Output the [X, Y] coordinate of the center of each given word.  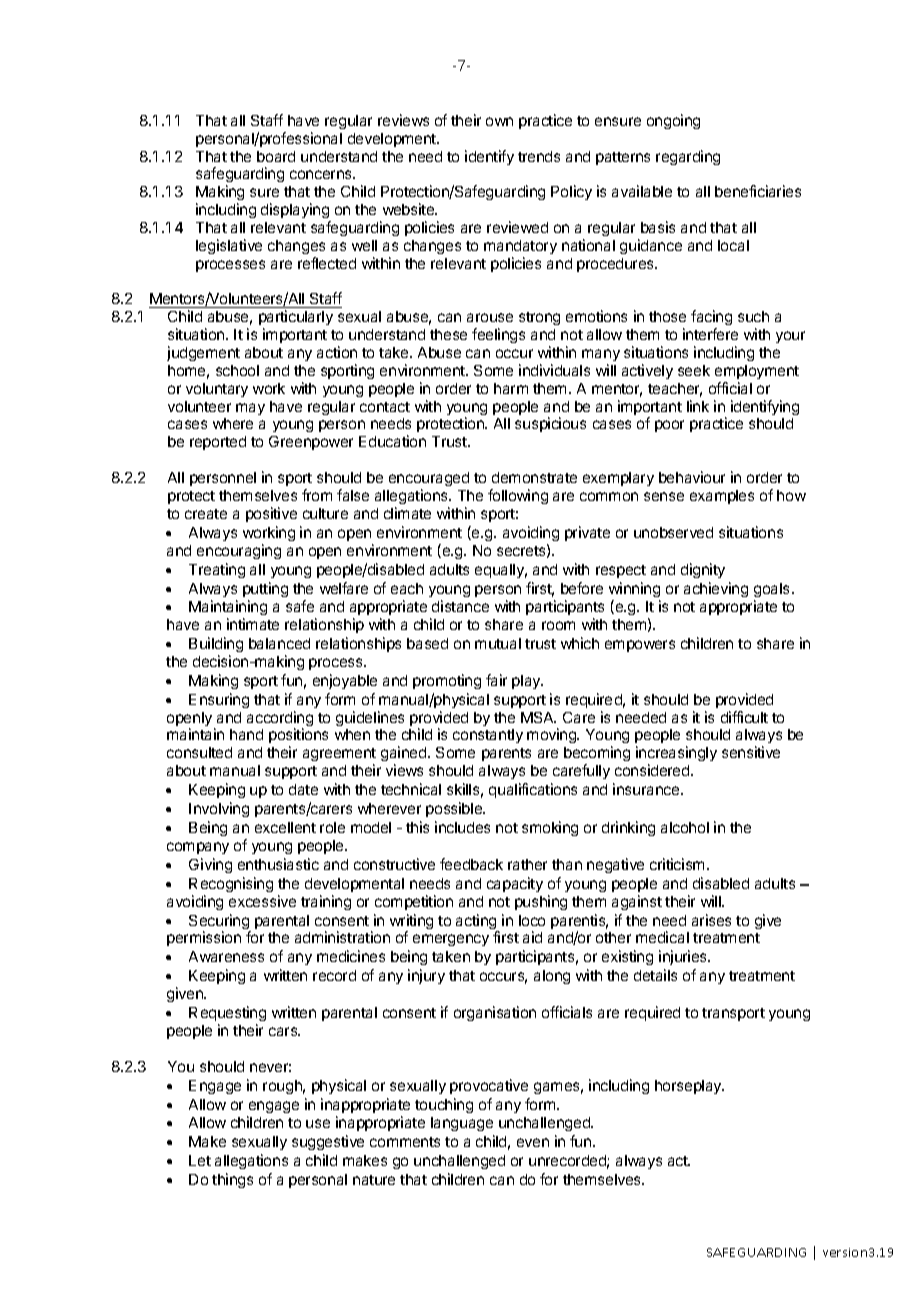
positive [271, 514]
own [499, 121]
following [518, 496]
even [533, 1142]
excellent [285, 827]
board [276, 156]
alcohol [685, 827]
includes [462, 827]
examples [722, 497]
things [232, 1180]
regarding [688, 157]
